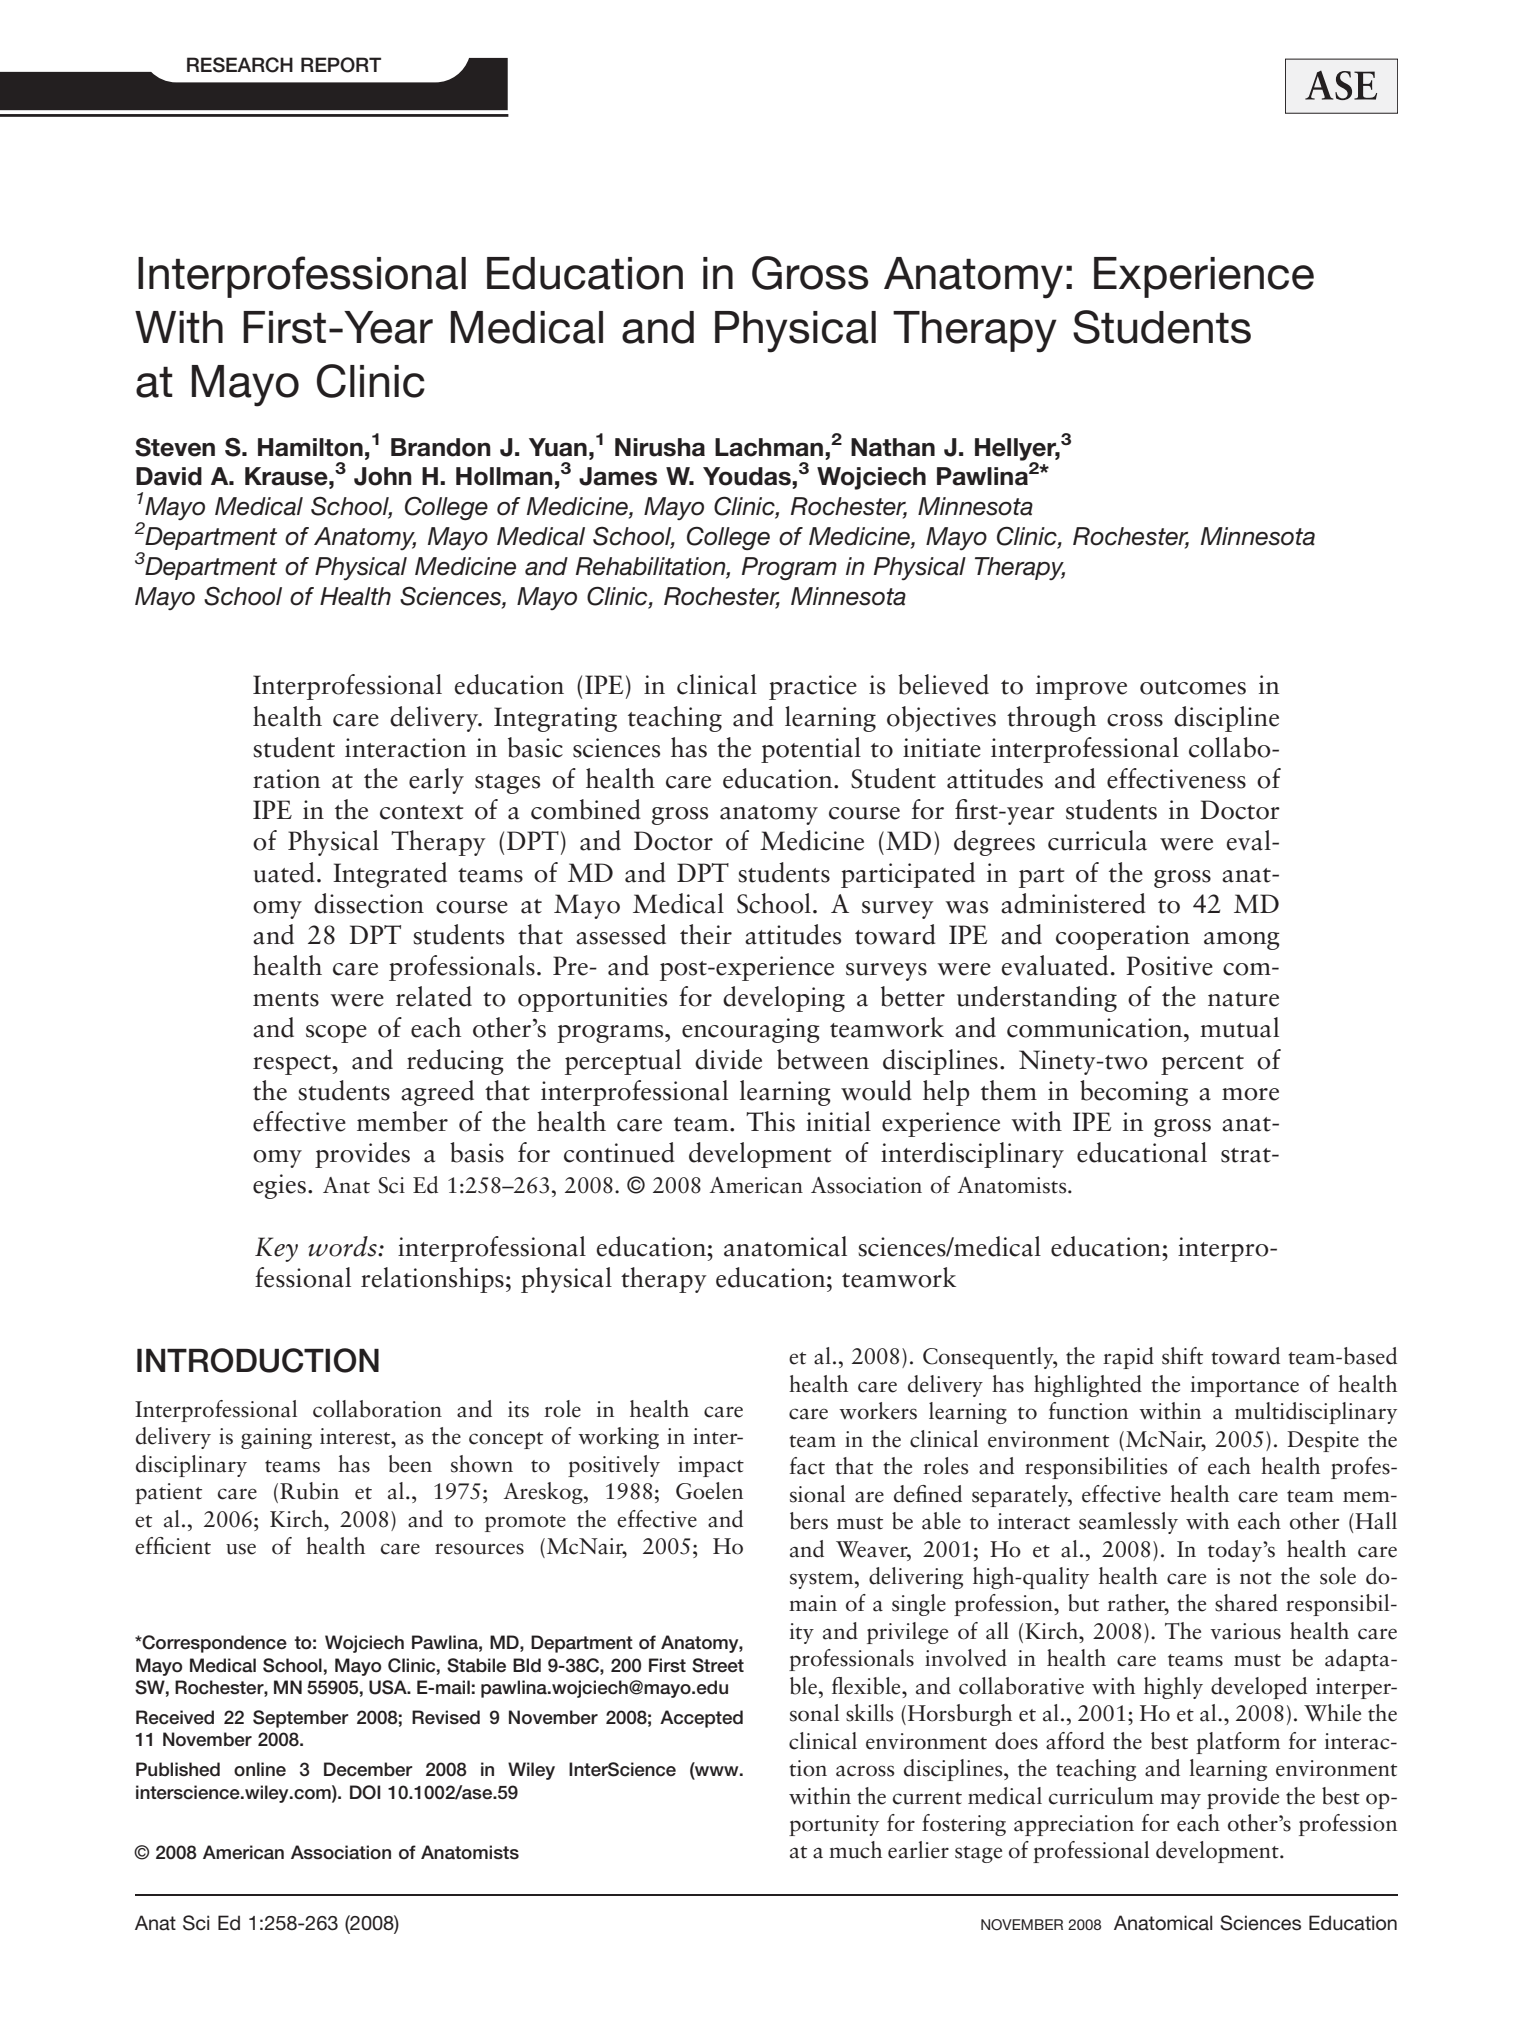 This screenshot has height=2029, width=1533. What do you see at coordinates (770, 1121) in the screenshot?
I see `This` at bounding box center [770, 1121].
